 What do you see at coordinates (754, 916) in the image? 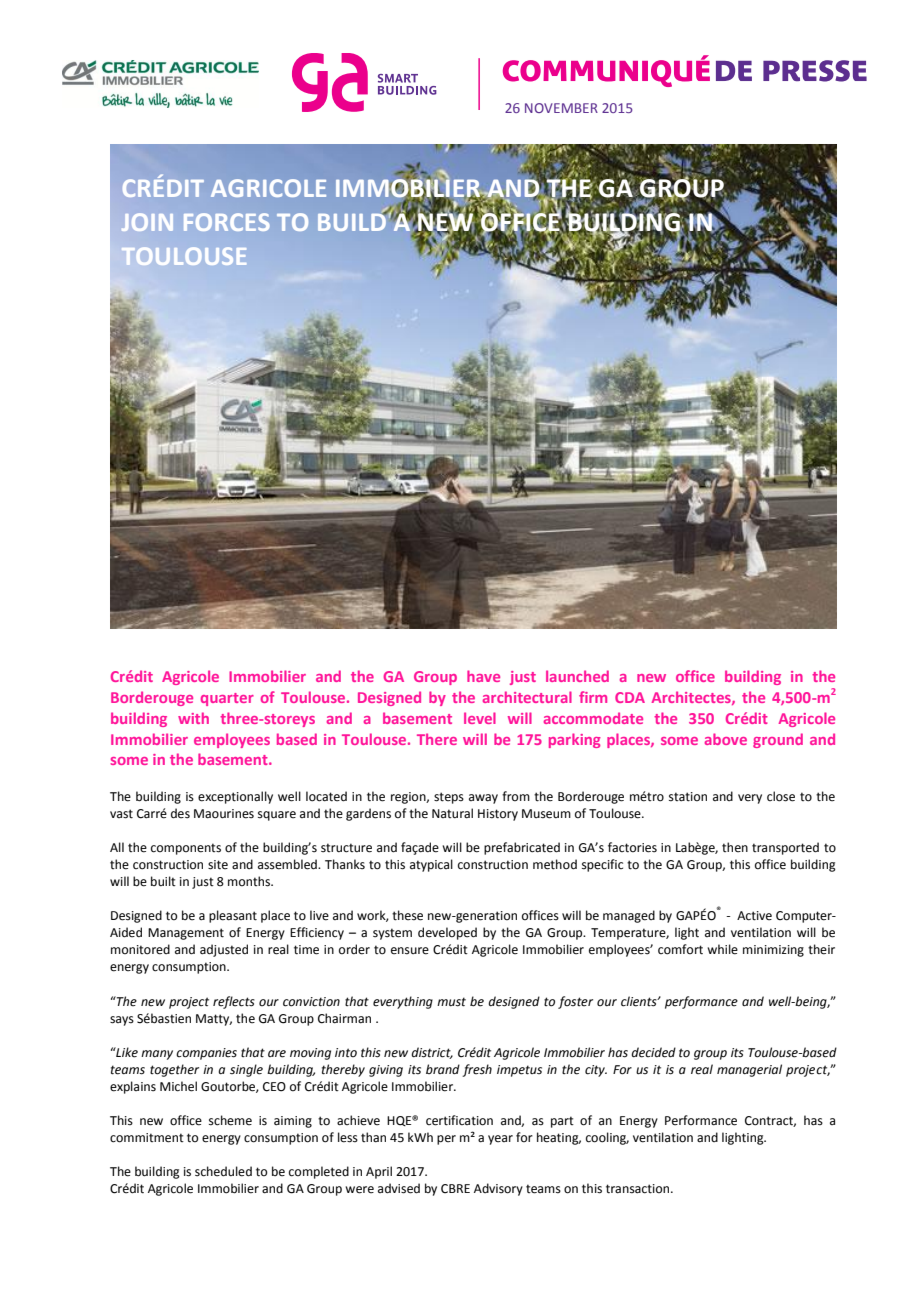
I see `Active` at bounding box center [754, 916].
